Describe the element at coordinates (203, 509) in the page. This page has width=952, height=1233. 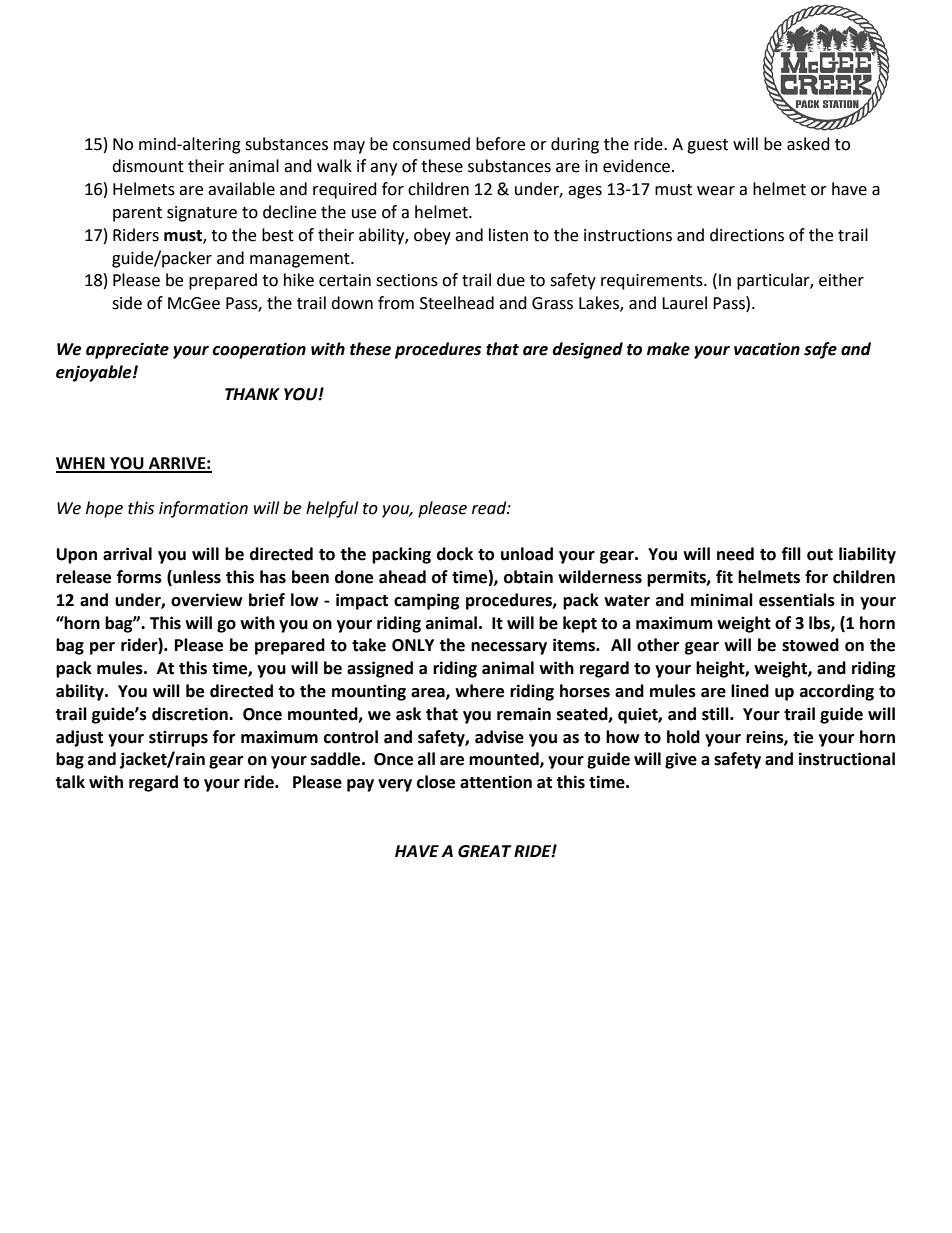
I see `information` at that location.
